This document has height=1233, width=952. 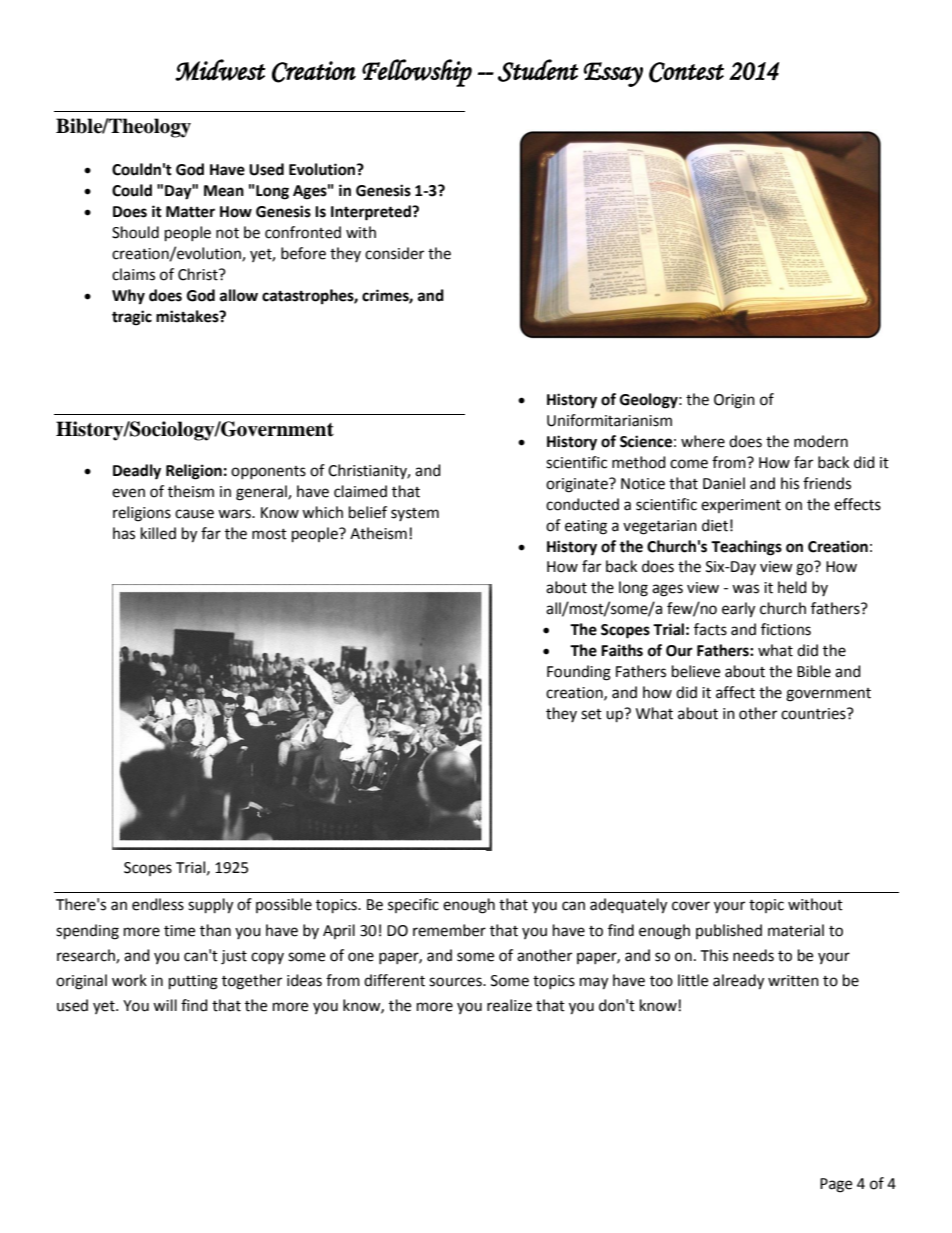 I want to click on Midwest, so click(x=220, y=70).
